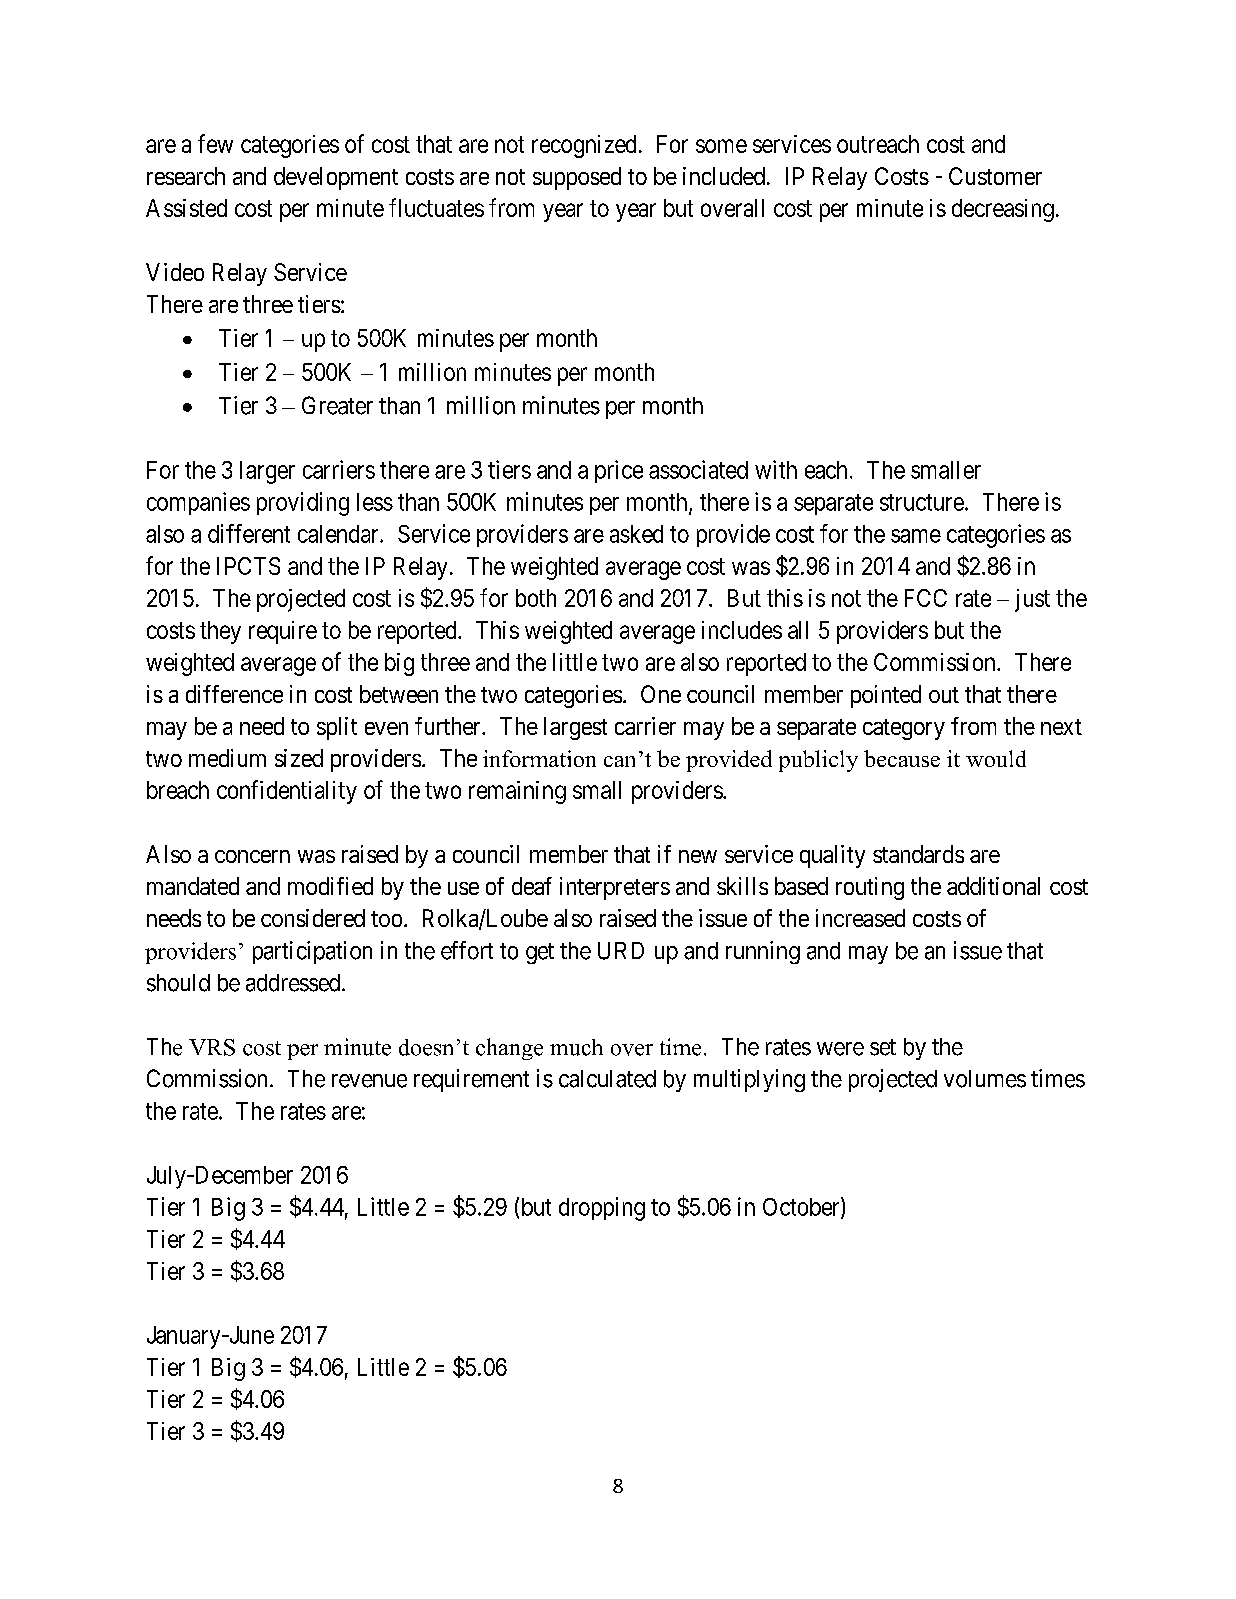  I want to click on standards, so click(918, 854).
